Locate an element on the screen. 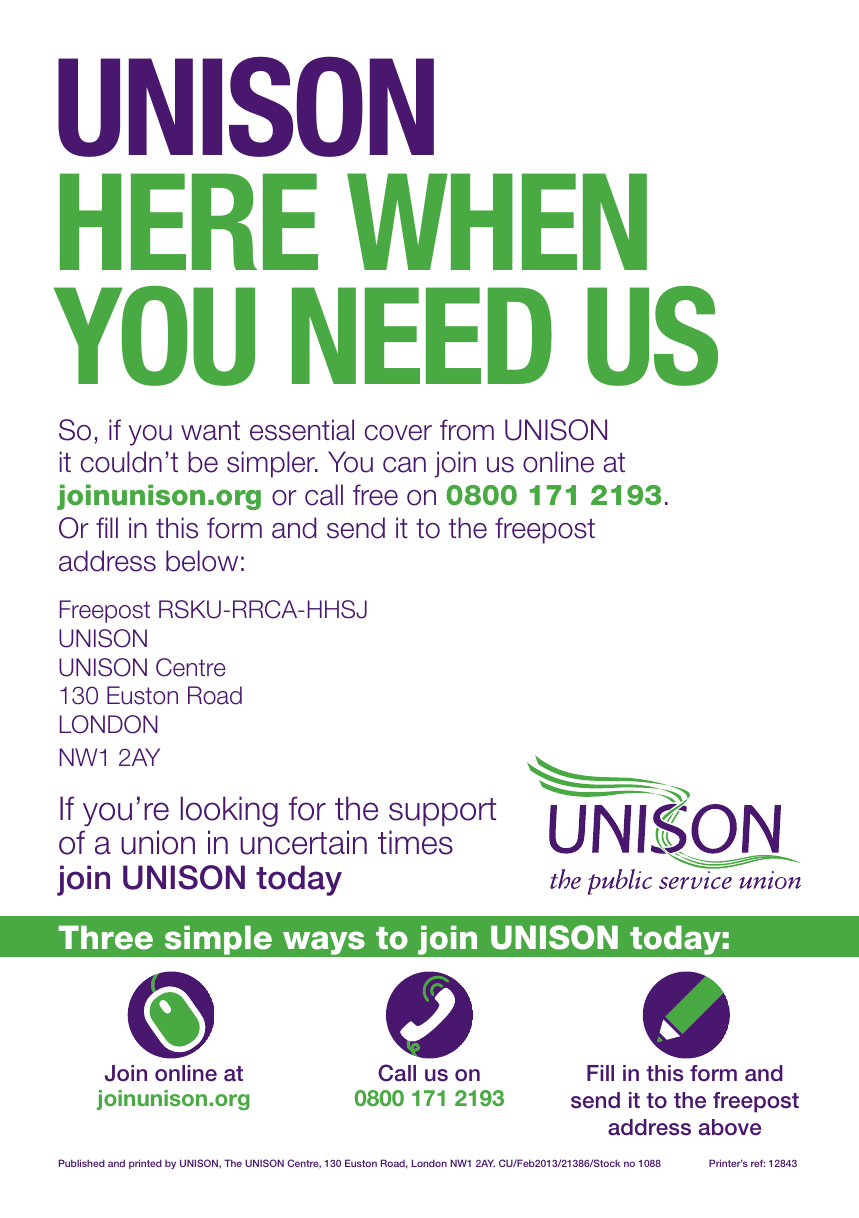 The image size is (859, 1218). times is located at coordinates (415, 842).
